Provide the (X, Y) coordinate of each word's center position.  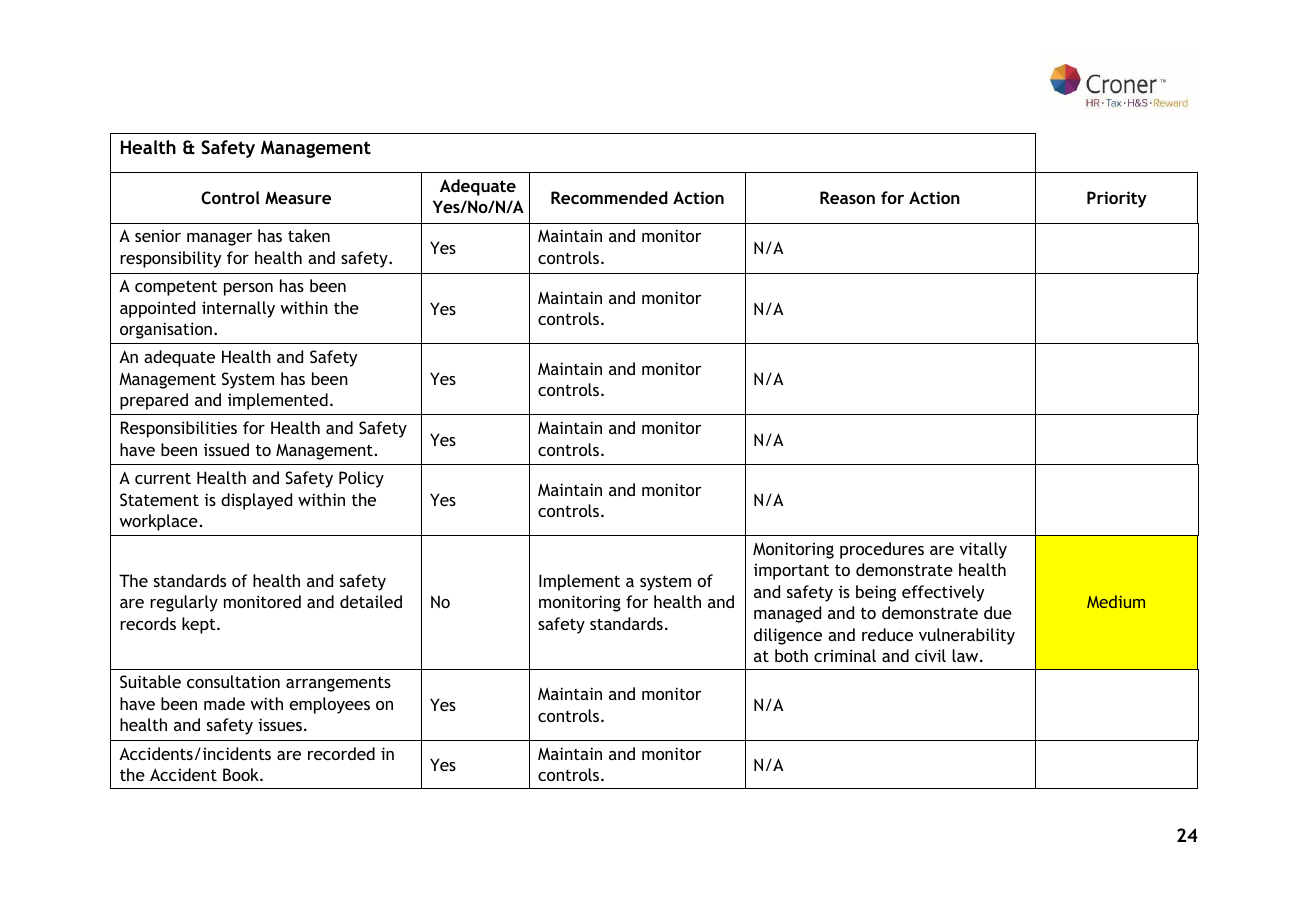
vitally (983, 550)
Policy (361, 479)
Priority (1117, 199)
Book (242, 774)
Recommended (609, 197)
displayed (256, 501)
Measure (298, 197)
